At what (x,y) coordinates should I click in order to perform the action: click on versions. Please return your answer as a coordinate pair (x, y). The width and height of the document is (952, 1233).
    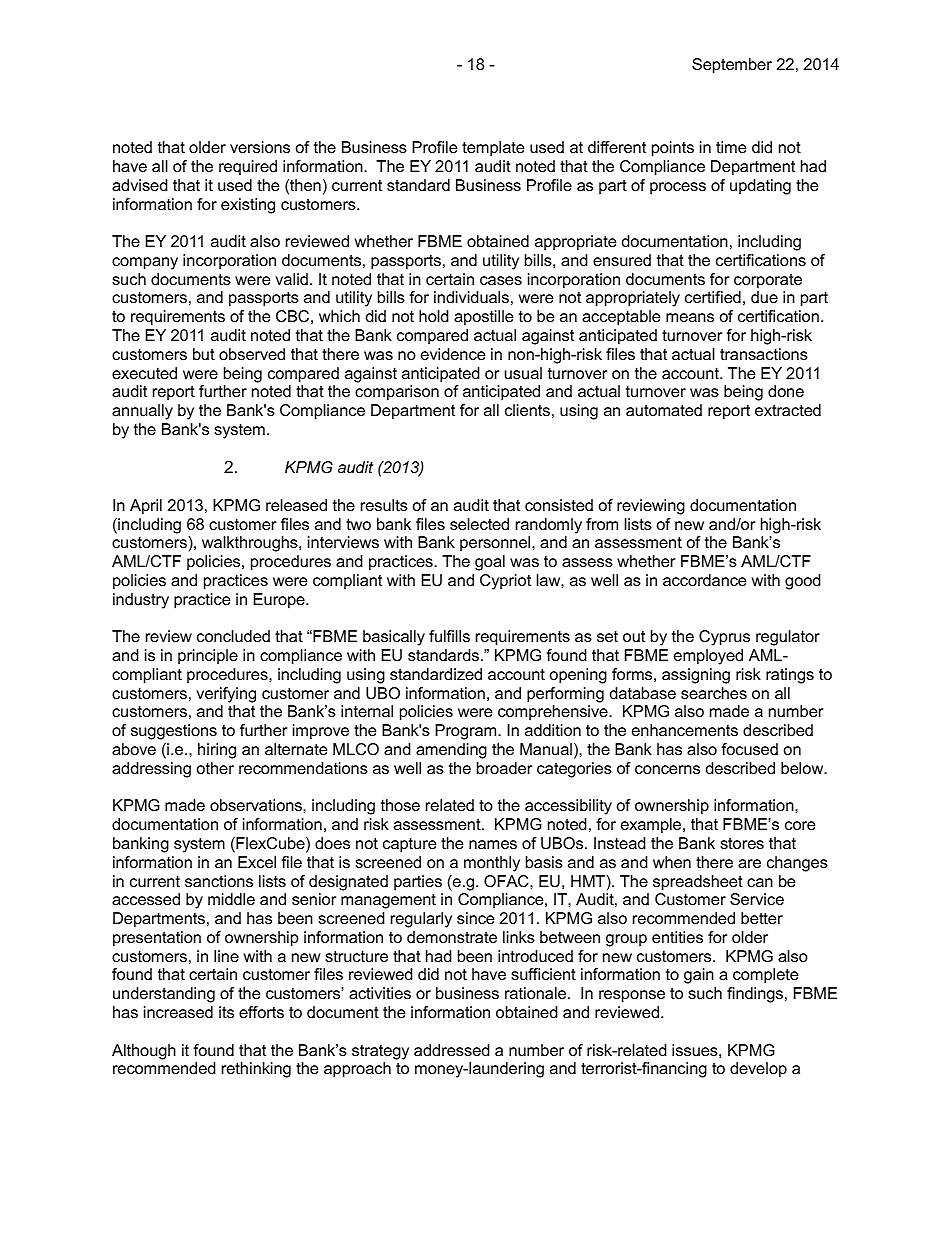
    Looking at the image, I should click on (260, 147).
